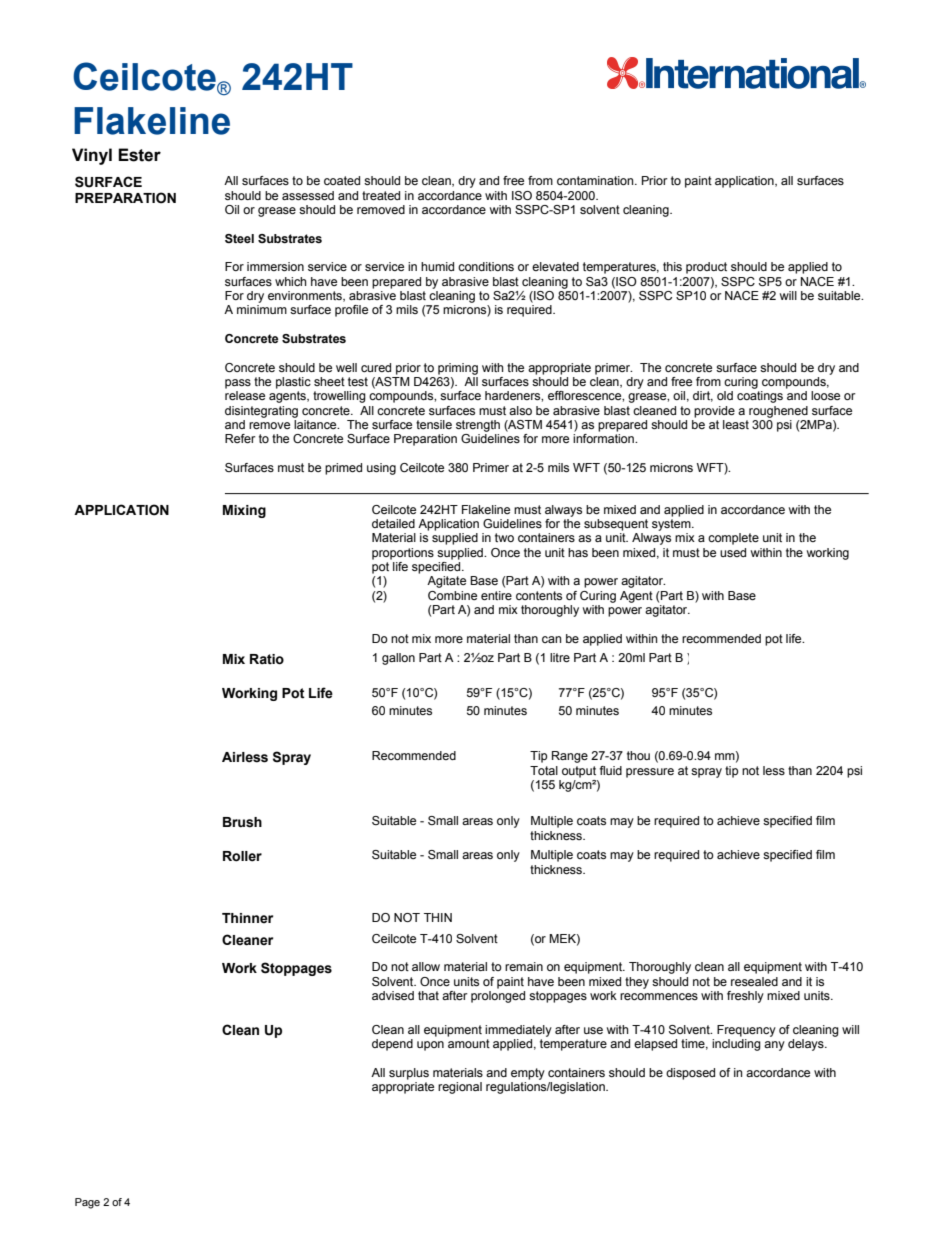 This screenshot has width=952, height=1233. What do you see at coordinates (244, 511) in the screenshot?
I see `Mixing` at bounding box center [244, 511].
